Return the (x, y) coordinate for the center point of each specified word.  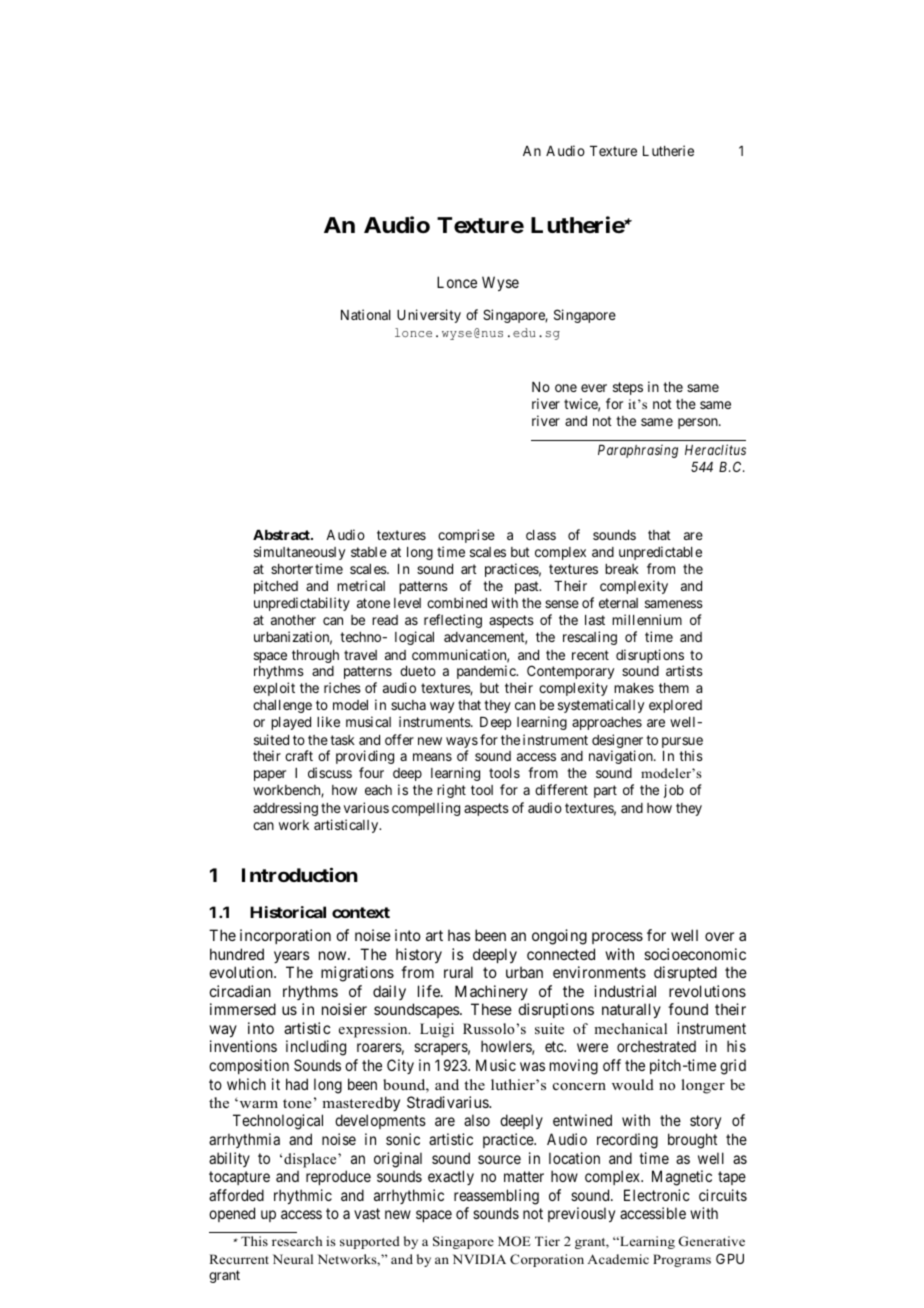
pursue (682, 744)
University (429, 316)
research (297, 1241)
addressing (285, 809)
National (365, 314)
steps (628, 388)
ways (462, 744)
